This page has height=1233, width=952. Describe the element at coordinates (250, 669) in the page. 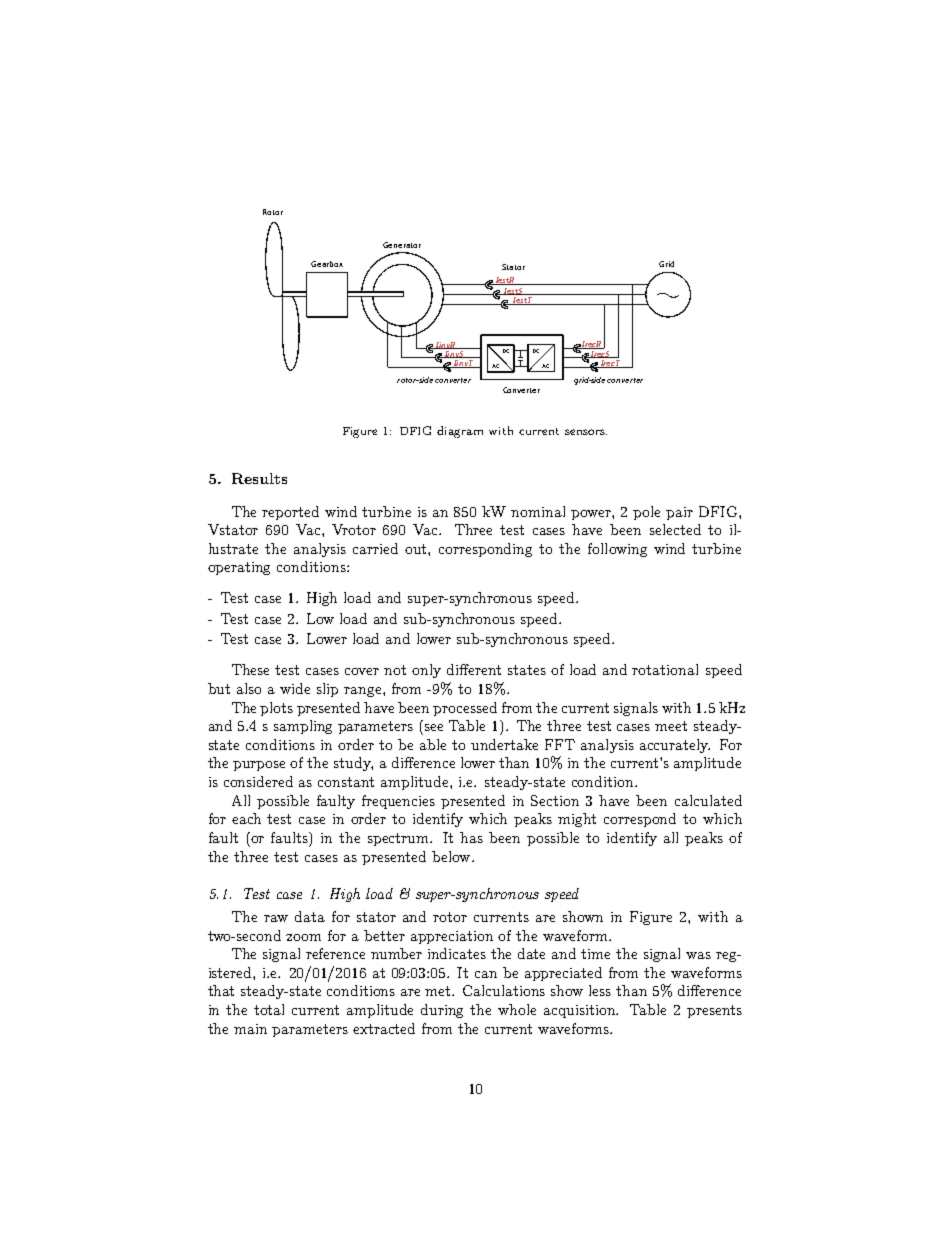

I see `These` at that location.
